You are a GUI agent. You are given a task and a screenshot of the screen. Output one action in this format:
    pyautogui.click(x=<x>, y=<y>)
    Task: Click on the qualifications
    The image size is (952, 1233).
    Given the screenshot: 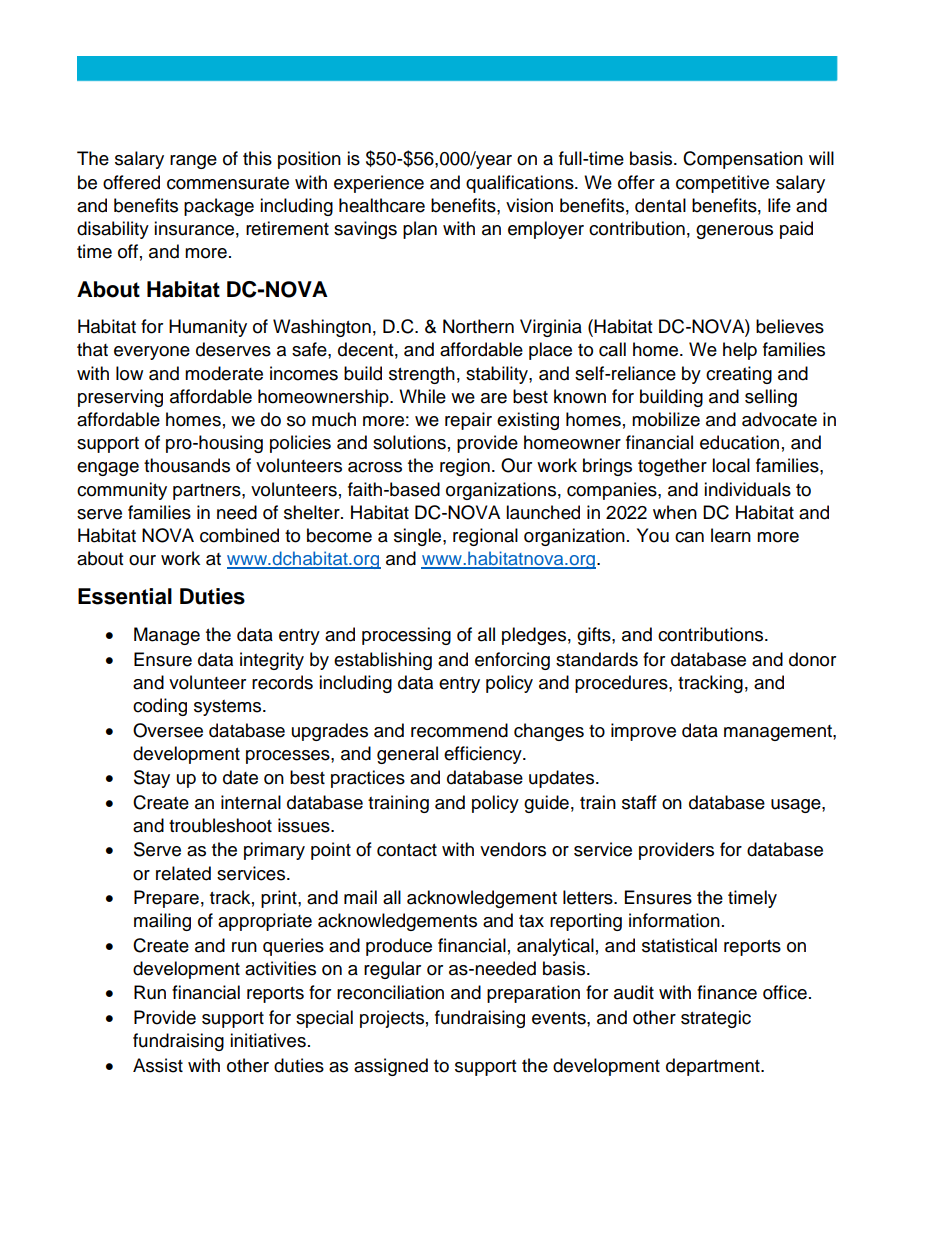 What is the action you would take?
    pyautogui.click(x=521, y=184)
